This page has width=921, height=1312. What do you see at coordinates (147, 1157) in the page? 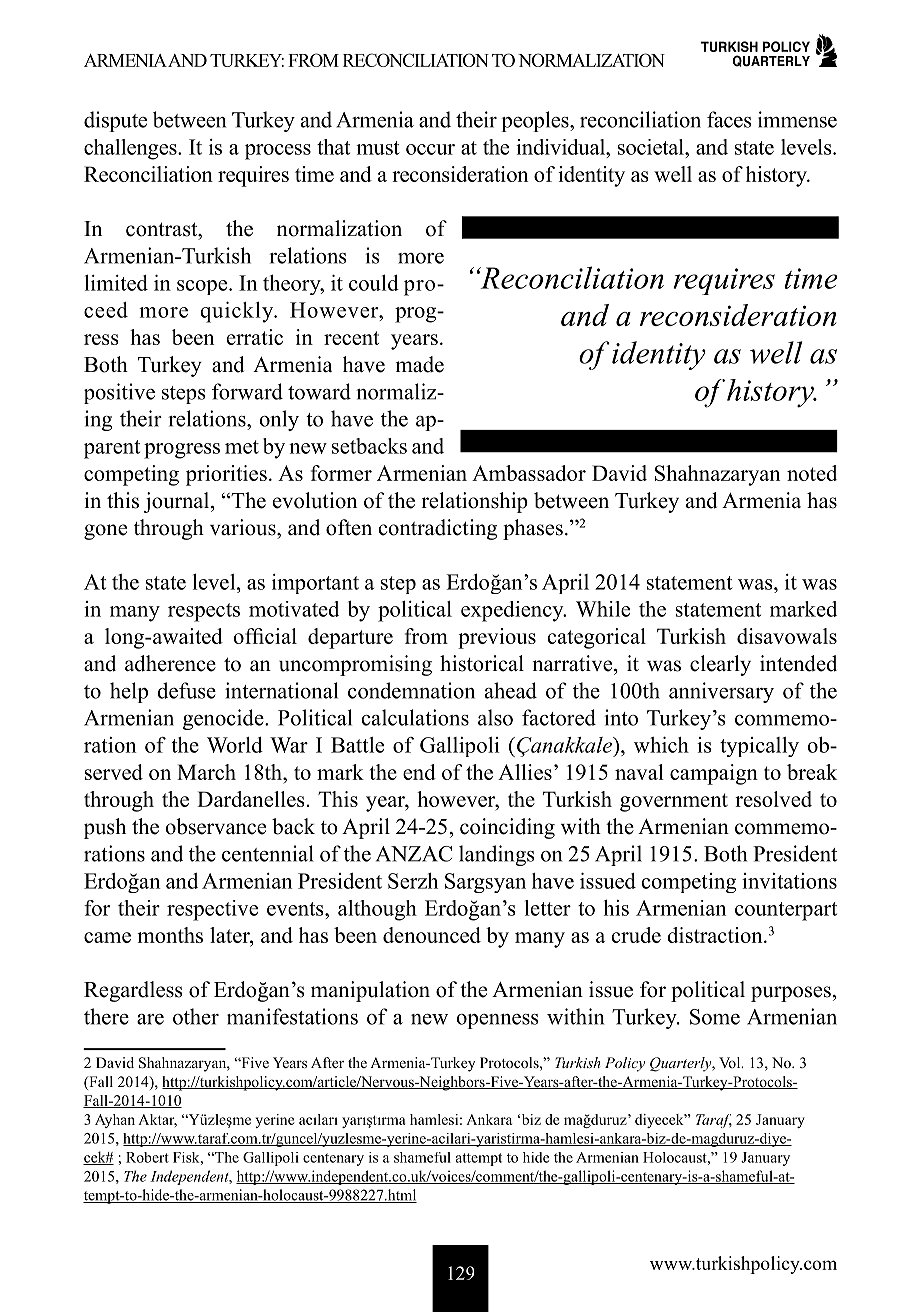
I see `Robert` at bounding box center [147, 1157].
